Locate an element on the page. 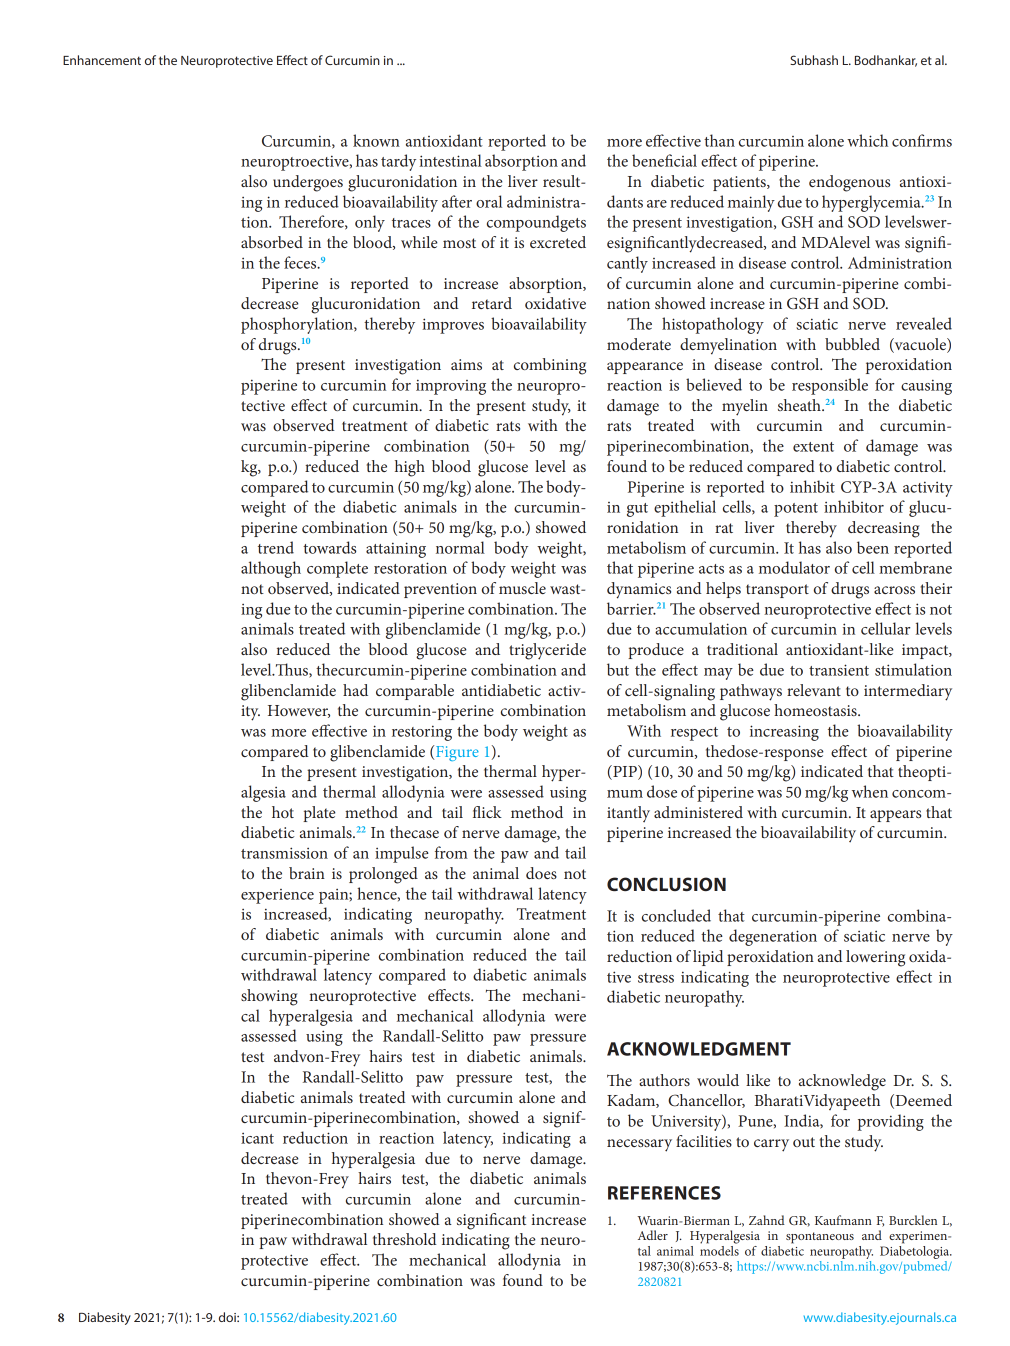 This image has width=1010, height=1346. absorbed is located at coordinates (272, 242).
